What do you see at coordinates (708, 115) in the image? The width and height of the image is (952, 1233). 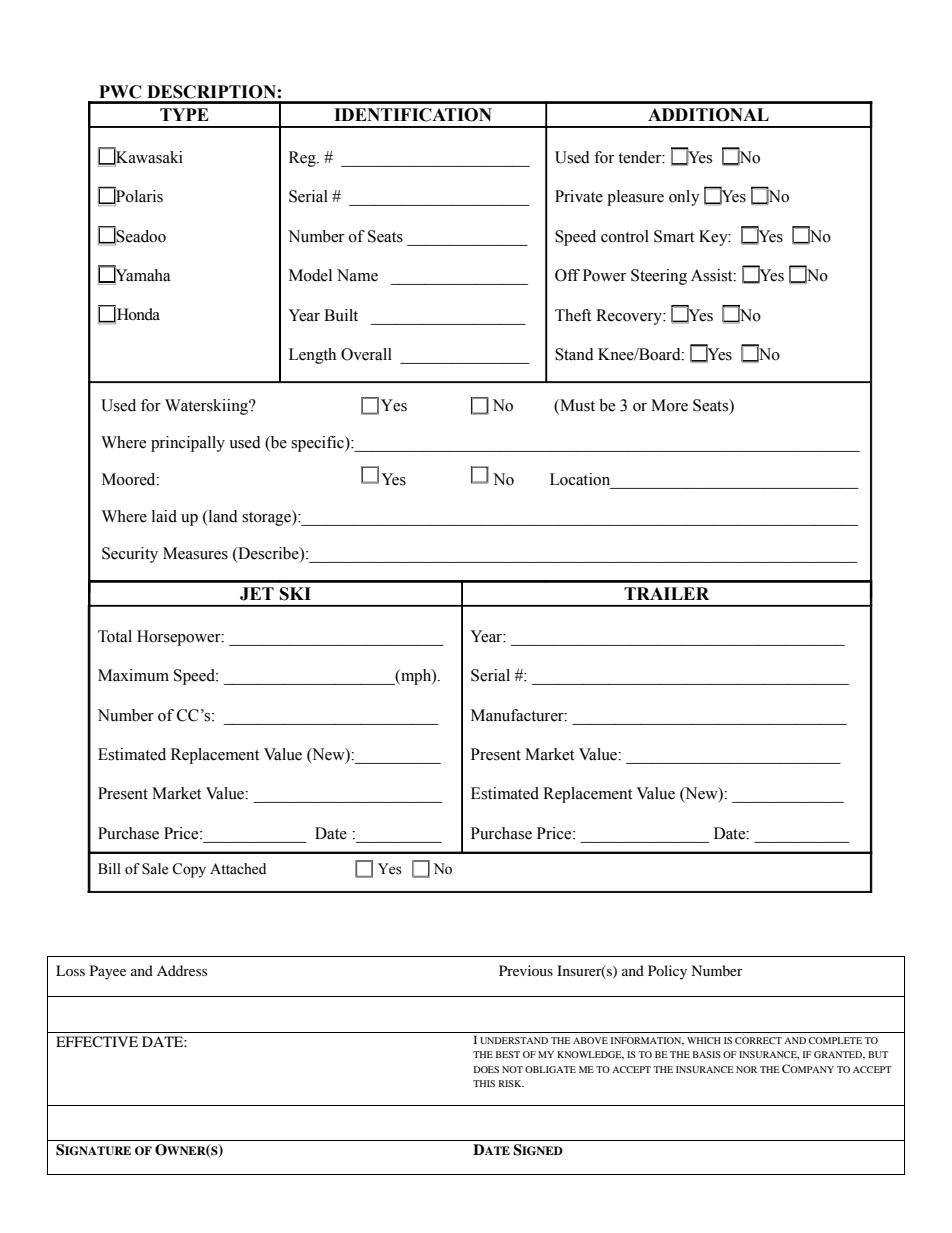 I see `ADDITIONAL` at bounding box center [708, 115].
